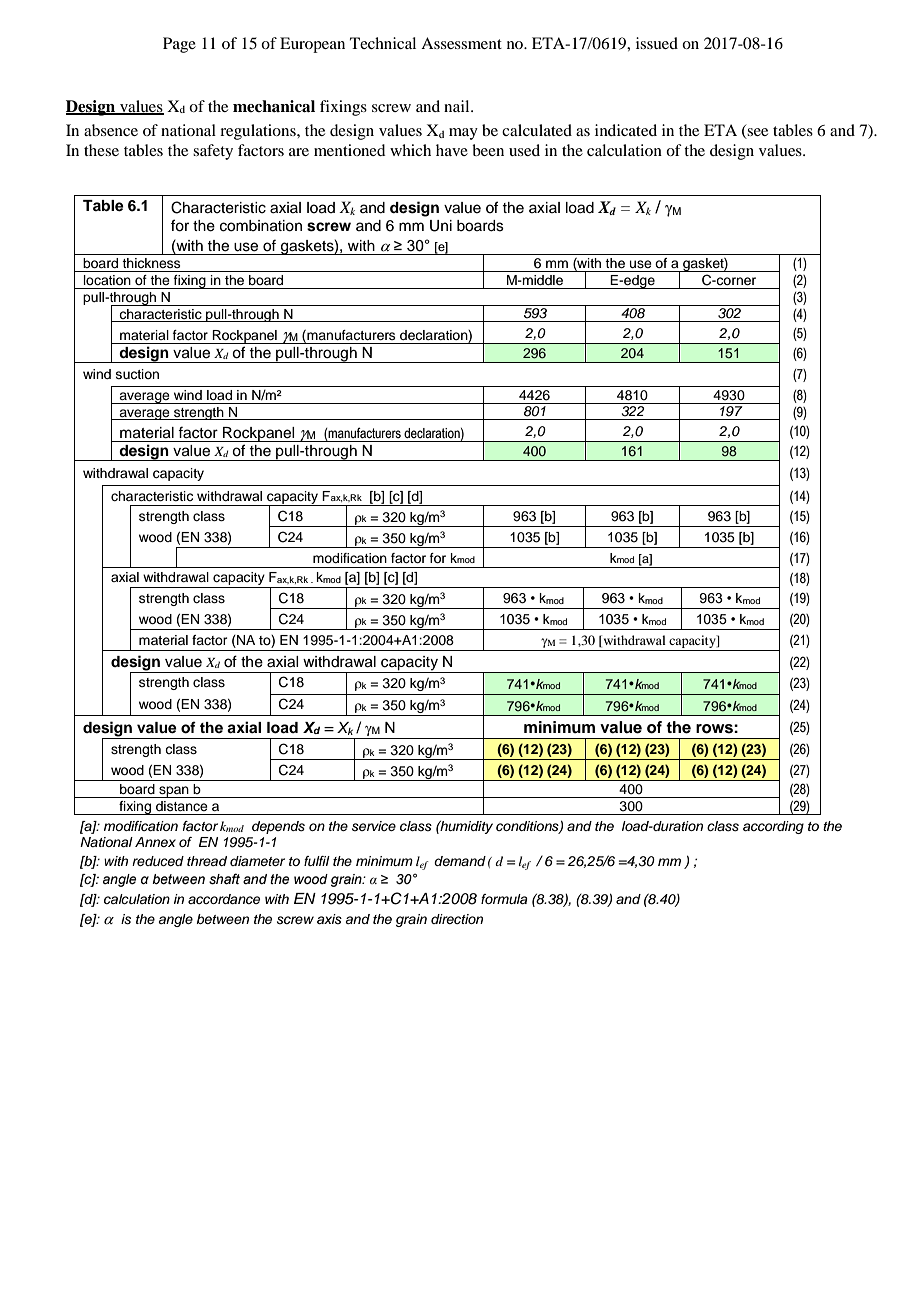  I want to click on used, so click(524, 150).
